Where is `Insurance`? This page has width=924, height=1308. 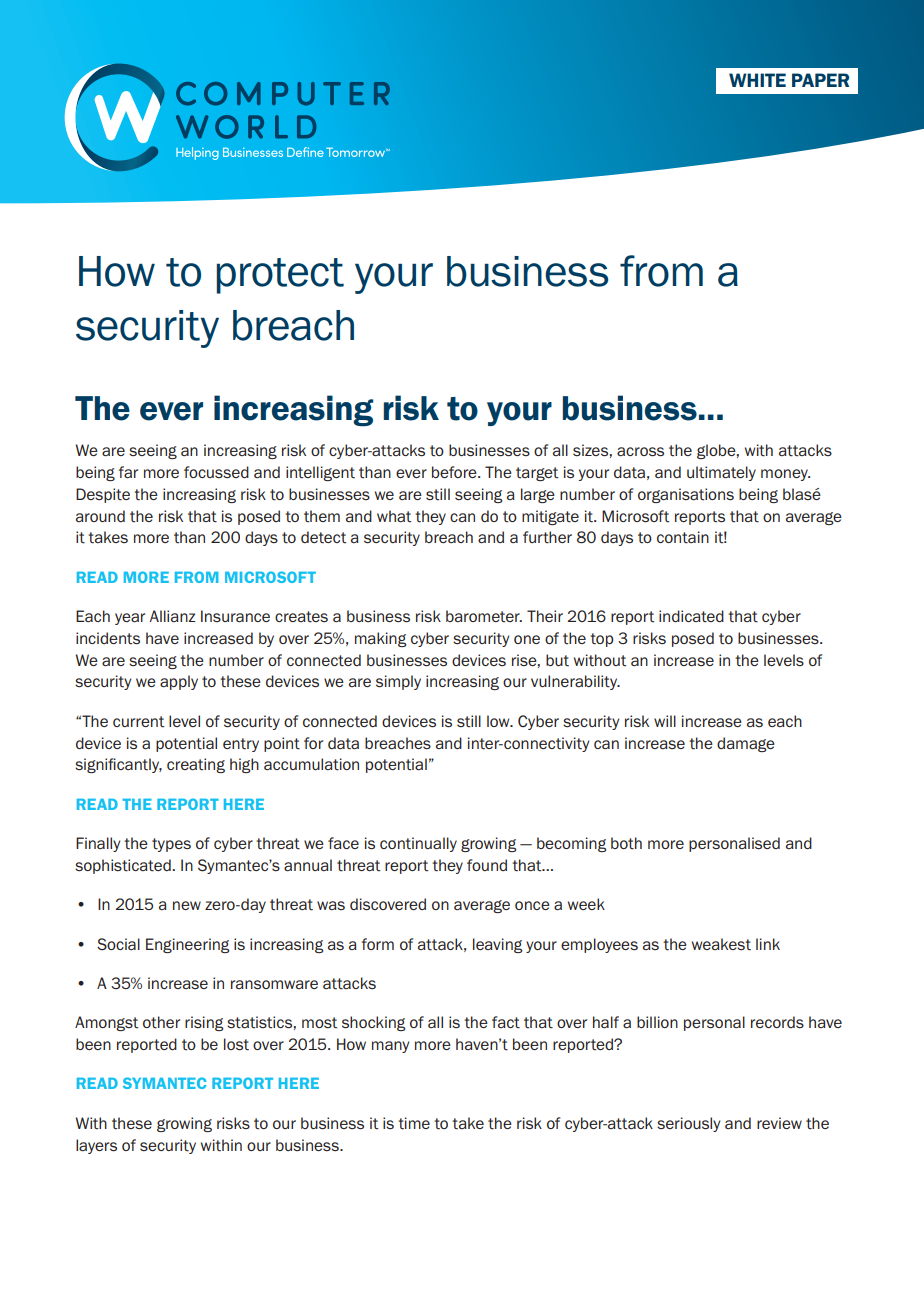
Insurance is located at coordinates (235, 616).
